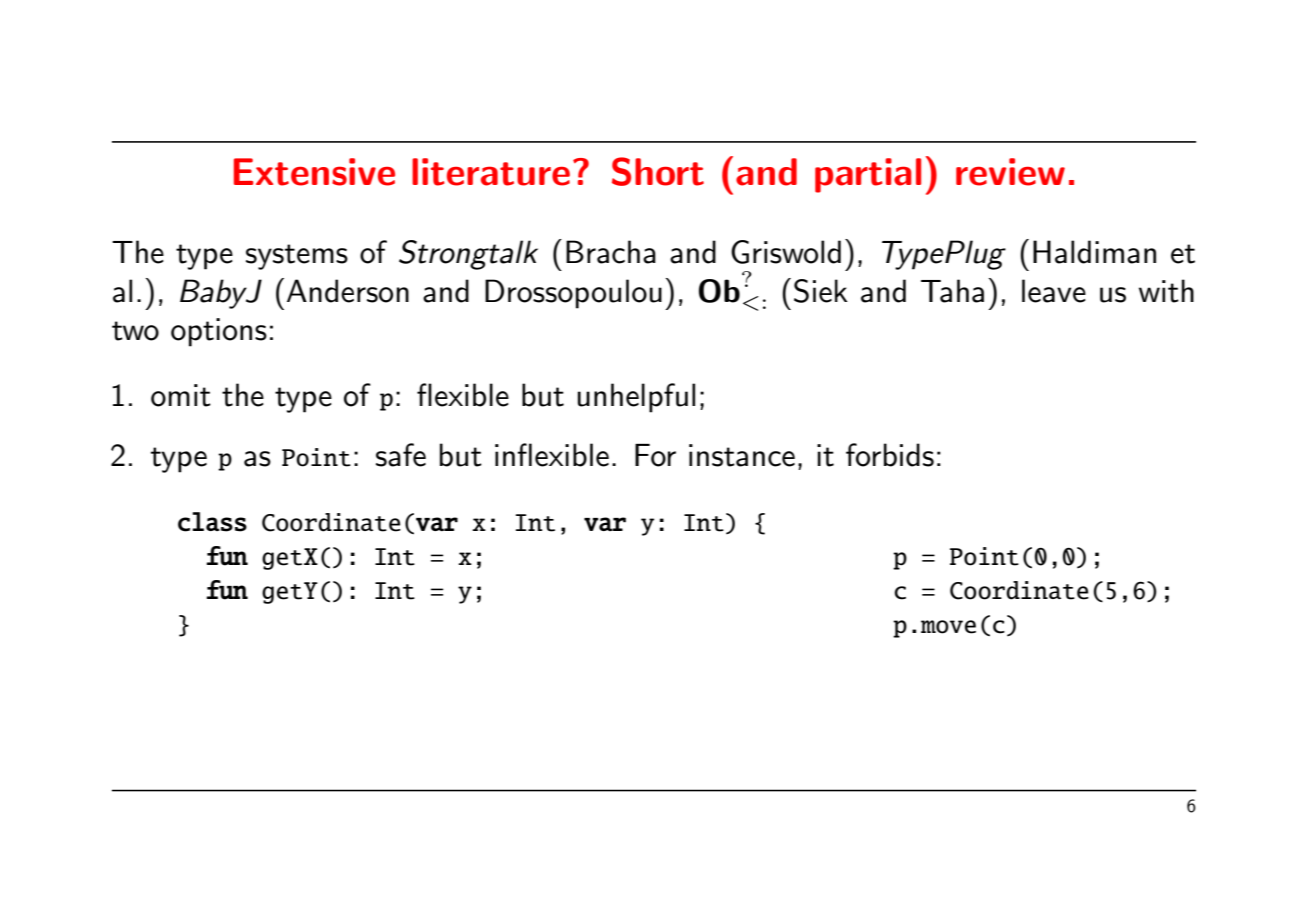 The width and height of the screenshot is (1308, 924). I want to click on class, so click(212, 522).
